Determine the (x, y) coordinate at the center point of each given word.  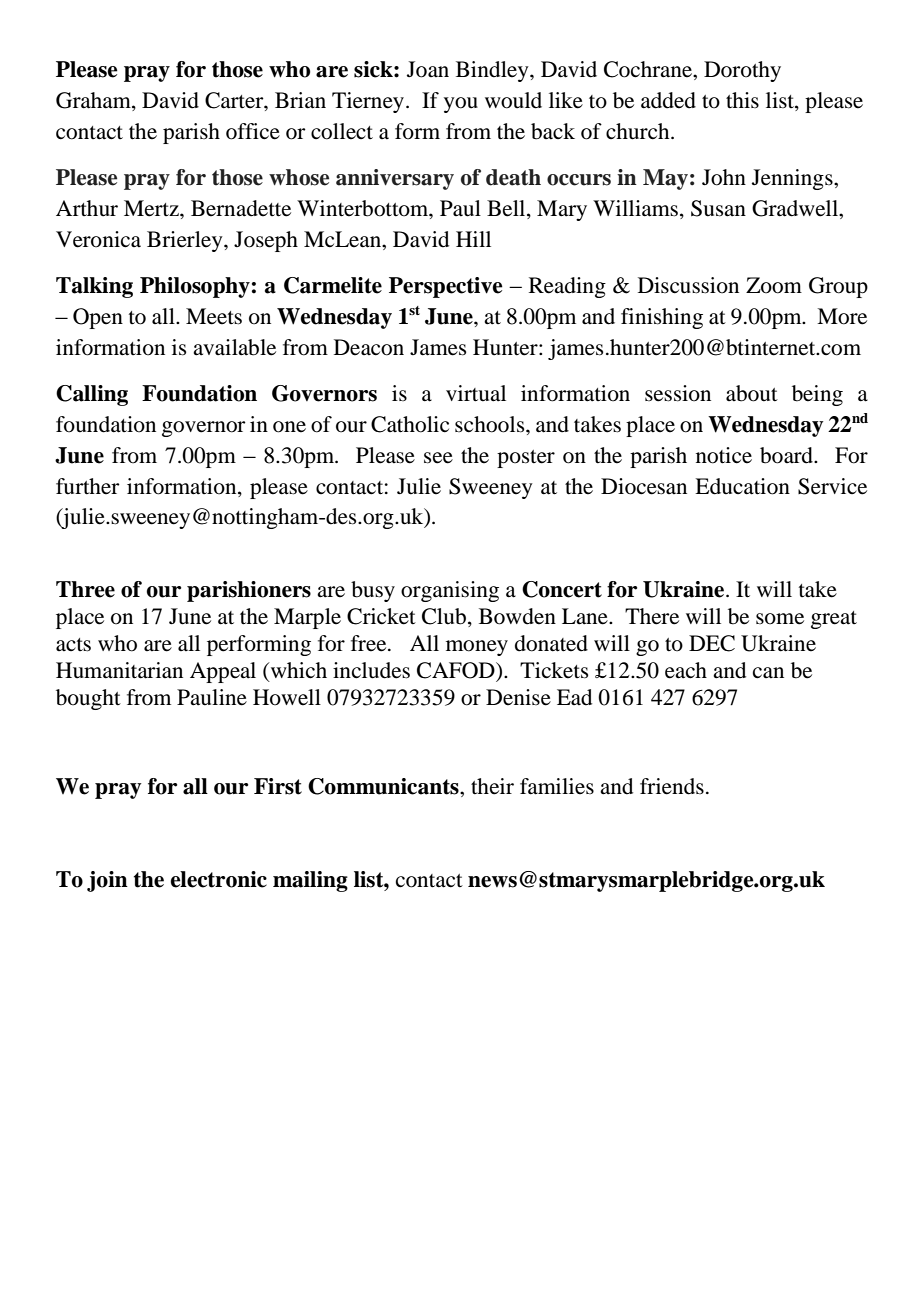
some (780, 619)
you (461, 105)
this (742, 100)
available (234, 347)
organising (450, 591)
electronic (218, 879)
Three (85, 589)
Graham (94, 101)
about (752, 393)
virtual (476, 393)
